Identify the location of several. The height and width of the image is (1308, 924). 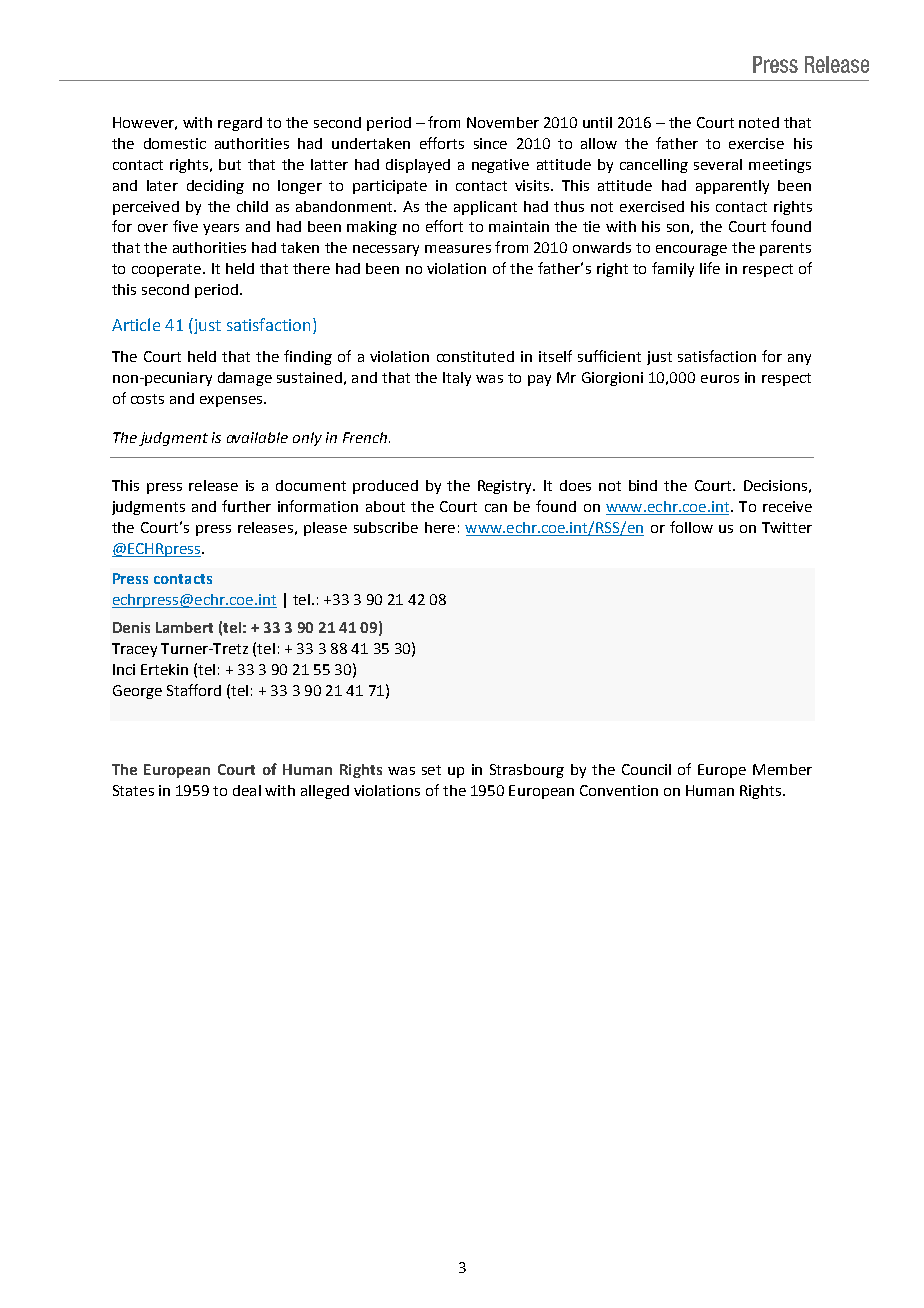
(718, 164).
